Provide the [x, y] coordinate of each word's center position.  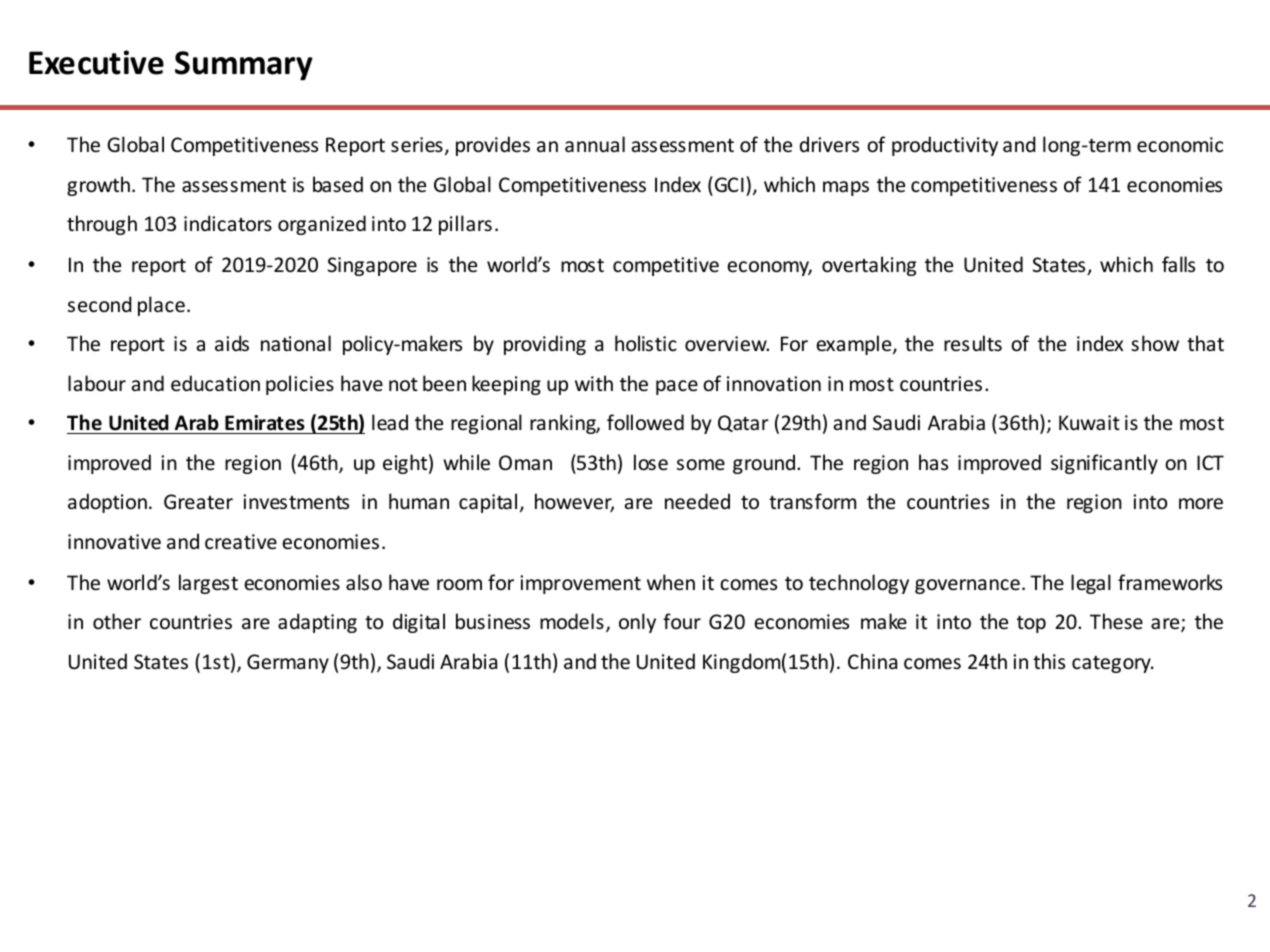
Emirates [265, 423]
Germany [288, 663]
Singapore [372, 266]
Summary [244, 66]
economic [1180, 145]
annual [595, 144]
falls [1178, 264]
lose [651, 462]
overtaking [869, 266]
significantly [1104, 464]
